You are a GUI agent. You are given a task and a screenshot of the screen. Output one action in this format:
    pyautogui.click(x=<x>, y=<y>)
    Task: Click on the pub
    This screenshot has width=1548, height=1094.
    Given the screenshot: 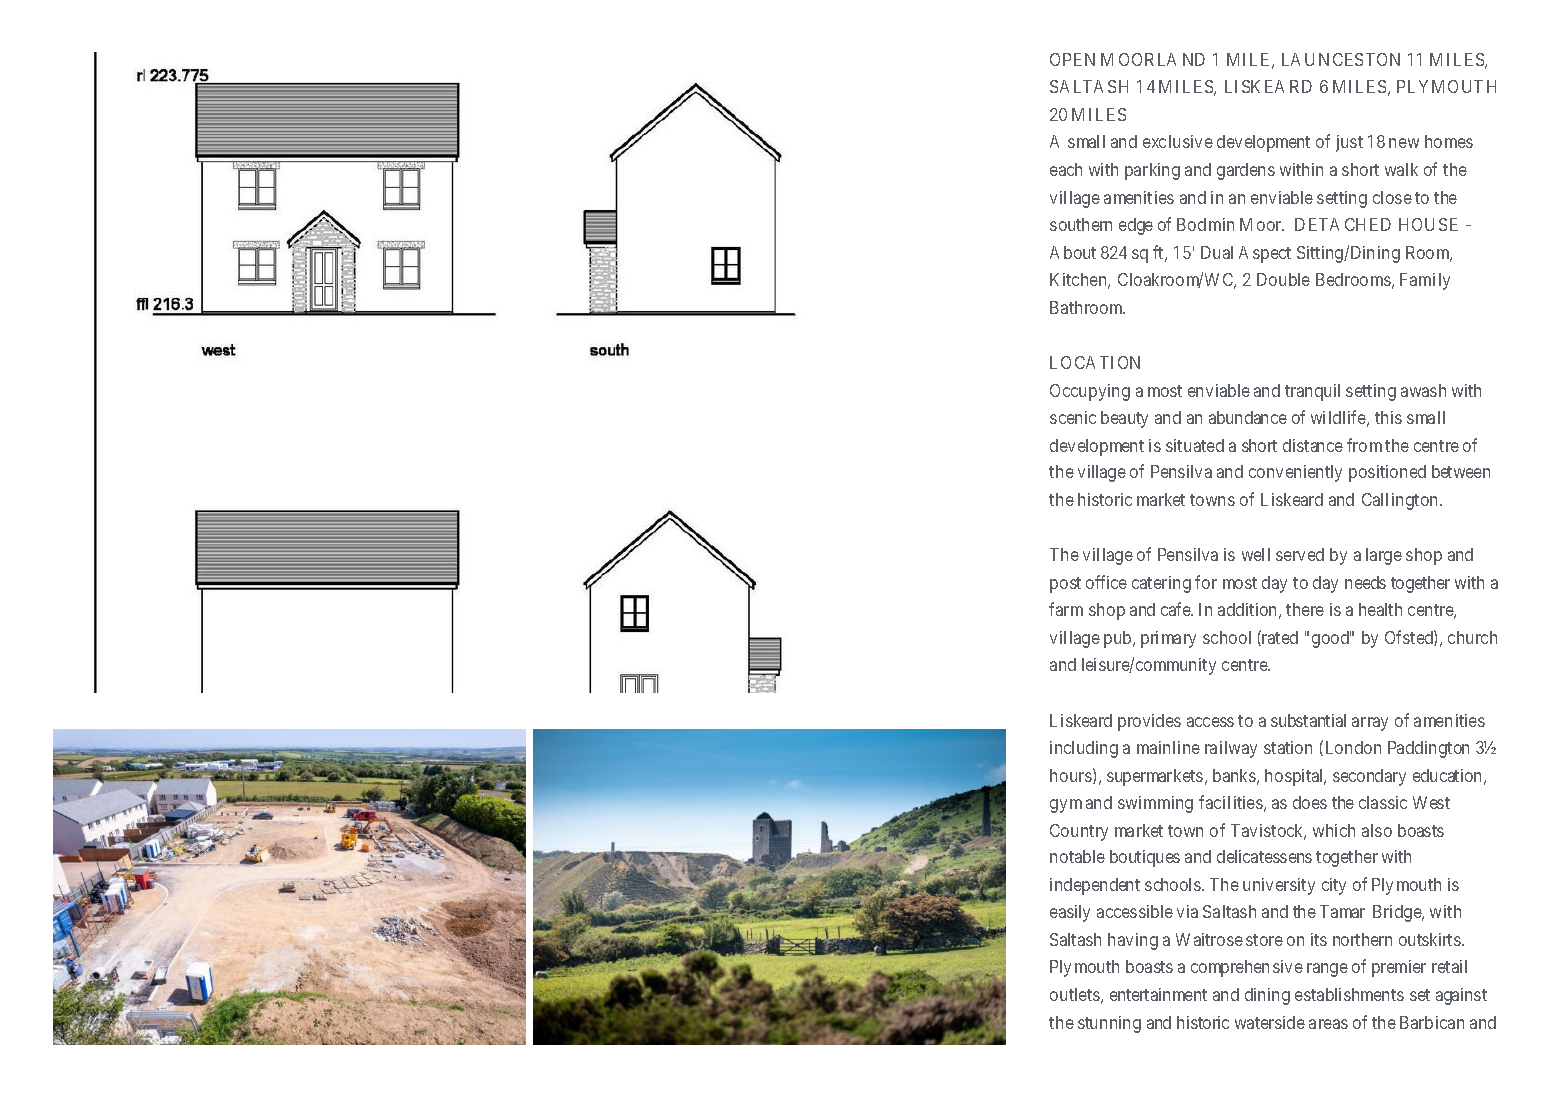 What is the action you would take?
    pyautogui.click(x=1119, y=639)
